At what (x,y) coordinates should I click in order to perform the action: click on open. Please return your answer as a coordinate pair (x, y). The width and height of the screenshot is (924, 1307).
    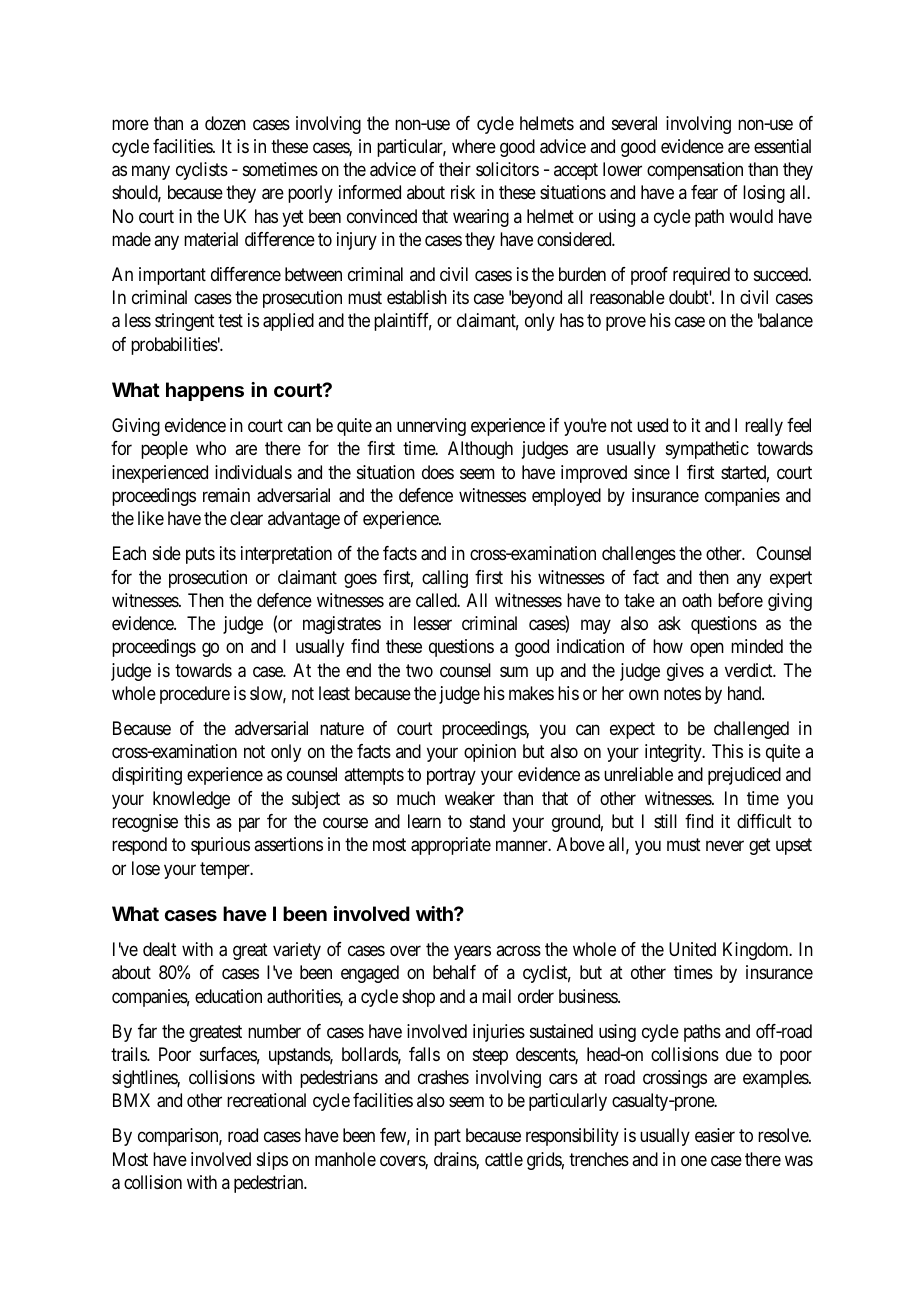
    Looking at the image, I should click on (707, 650).
